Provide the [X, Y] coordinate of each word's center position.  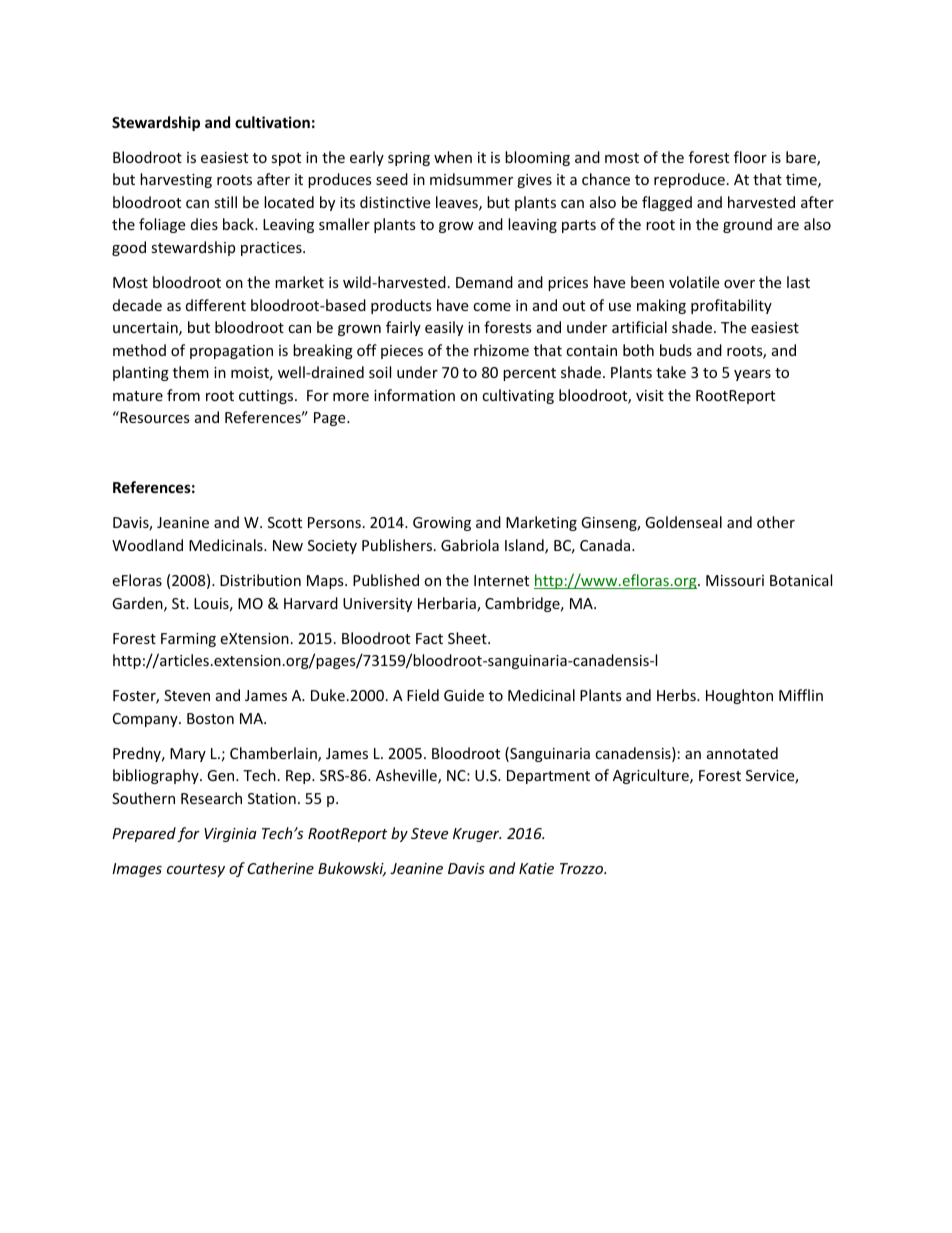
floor [750, 157]
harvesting [176, 180]
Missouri [735, 580]
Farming [188, 640]
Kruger [477, 835]
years [752, 375]
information [414, 395]
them [191, 372]
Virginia [230, 835]
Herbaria [448, 604]
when [453, 157]
